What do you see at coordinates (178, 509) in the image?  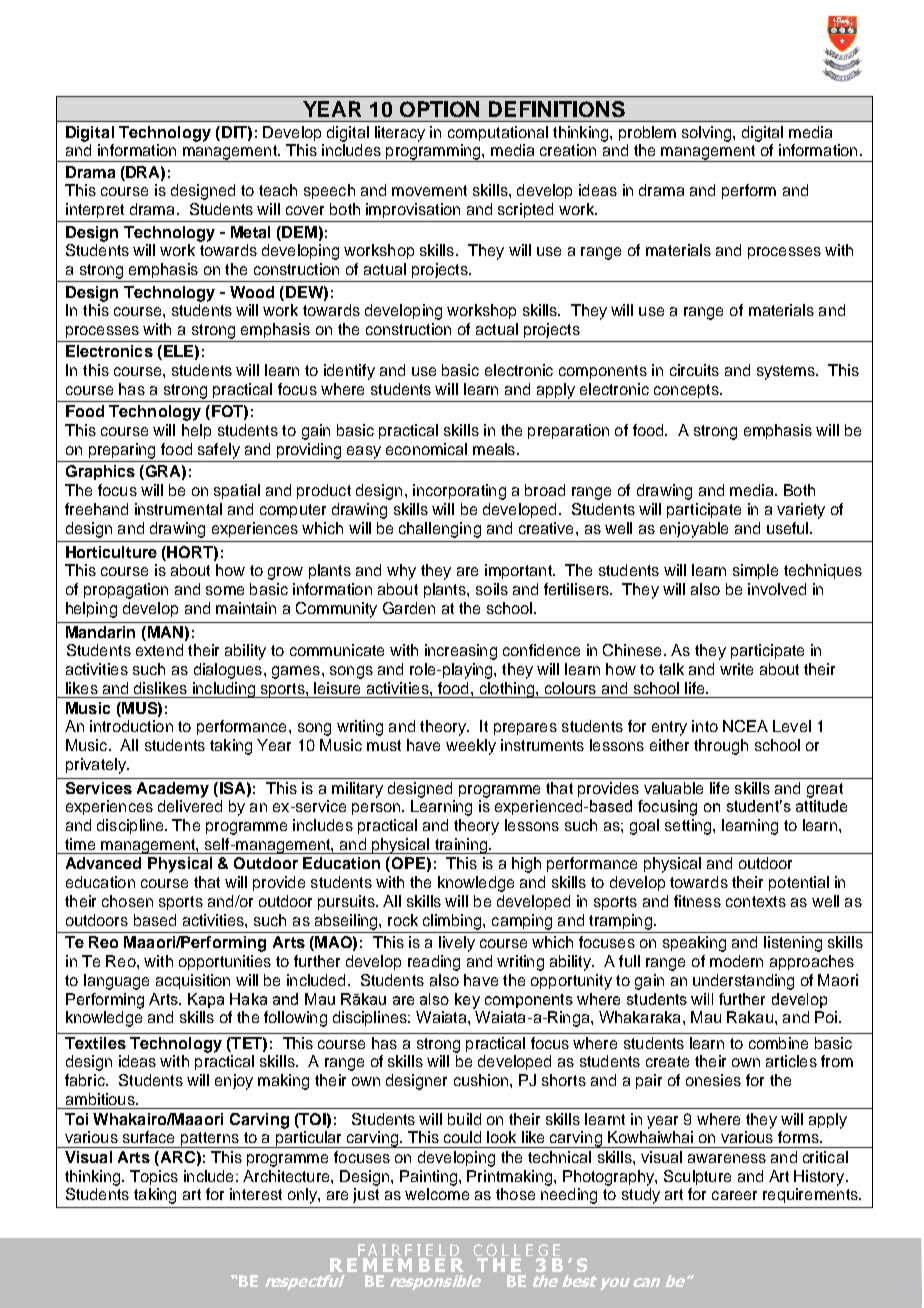 I see `instrumental` at bounding box center [178, 509].
